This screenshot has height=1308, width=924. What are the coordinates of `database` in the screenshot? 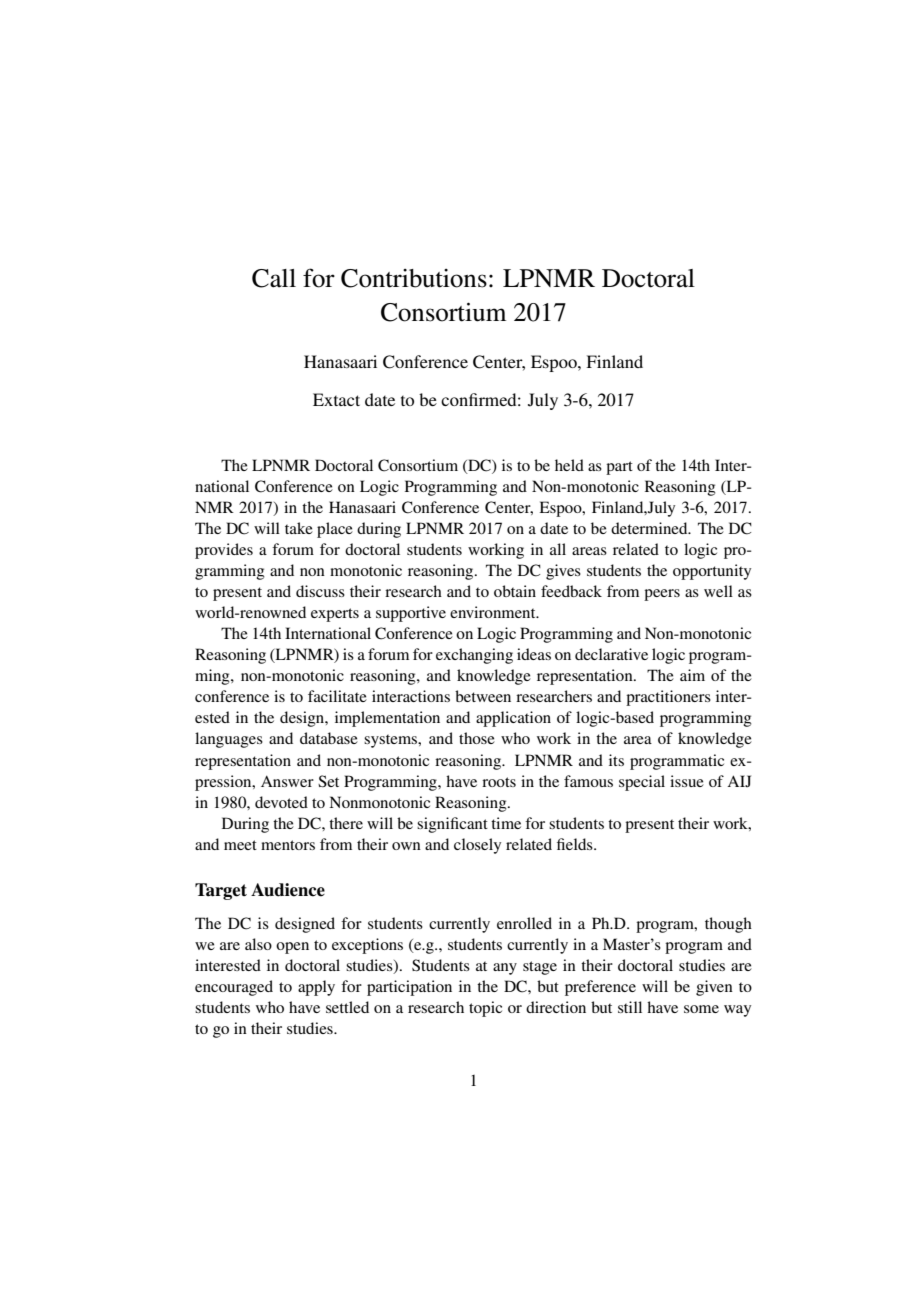 It's located at (329, 738).
